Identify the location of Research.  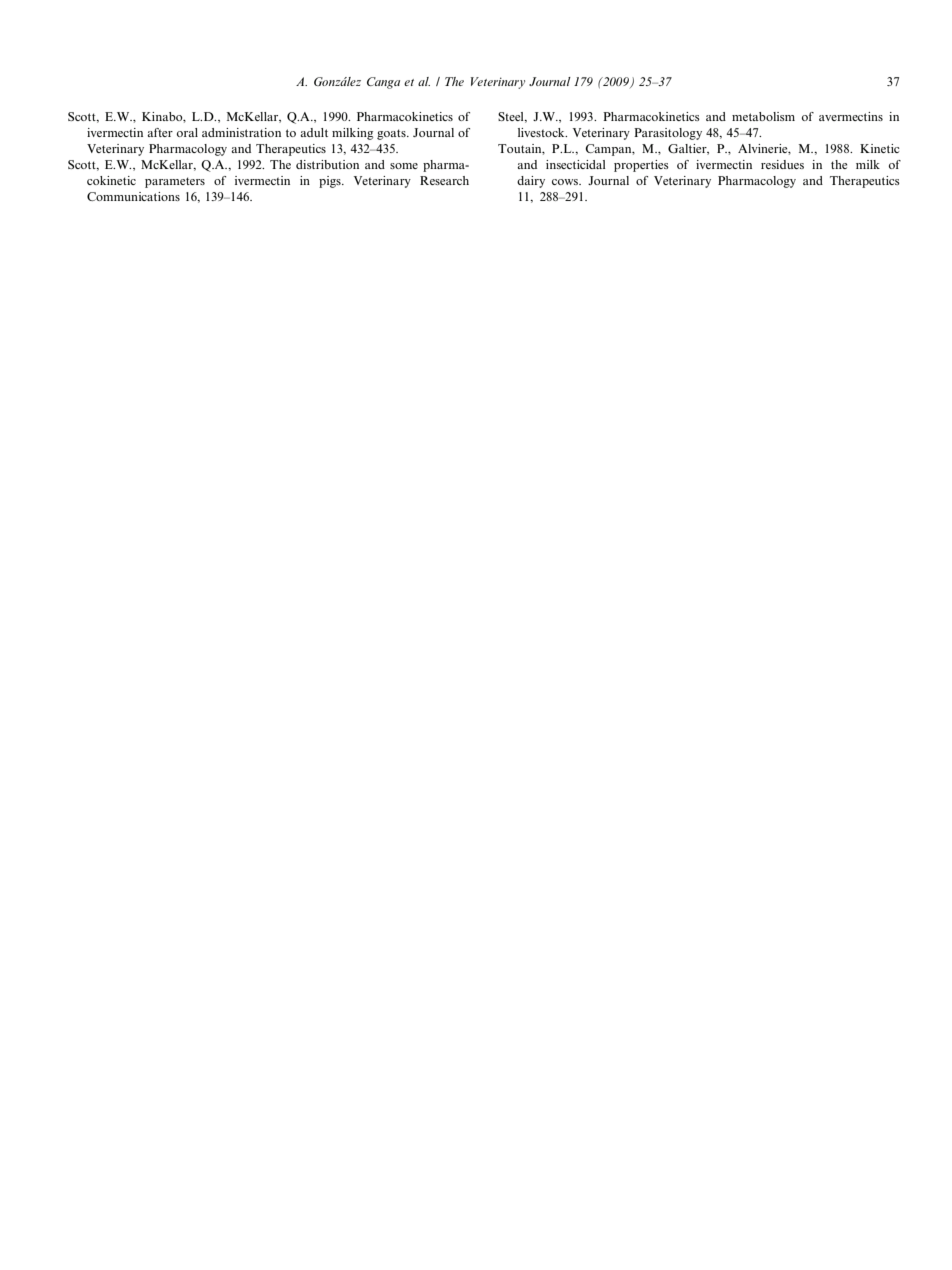
(444, 180).
